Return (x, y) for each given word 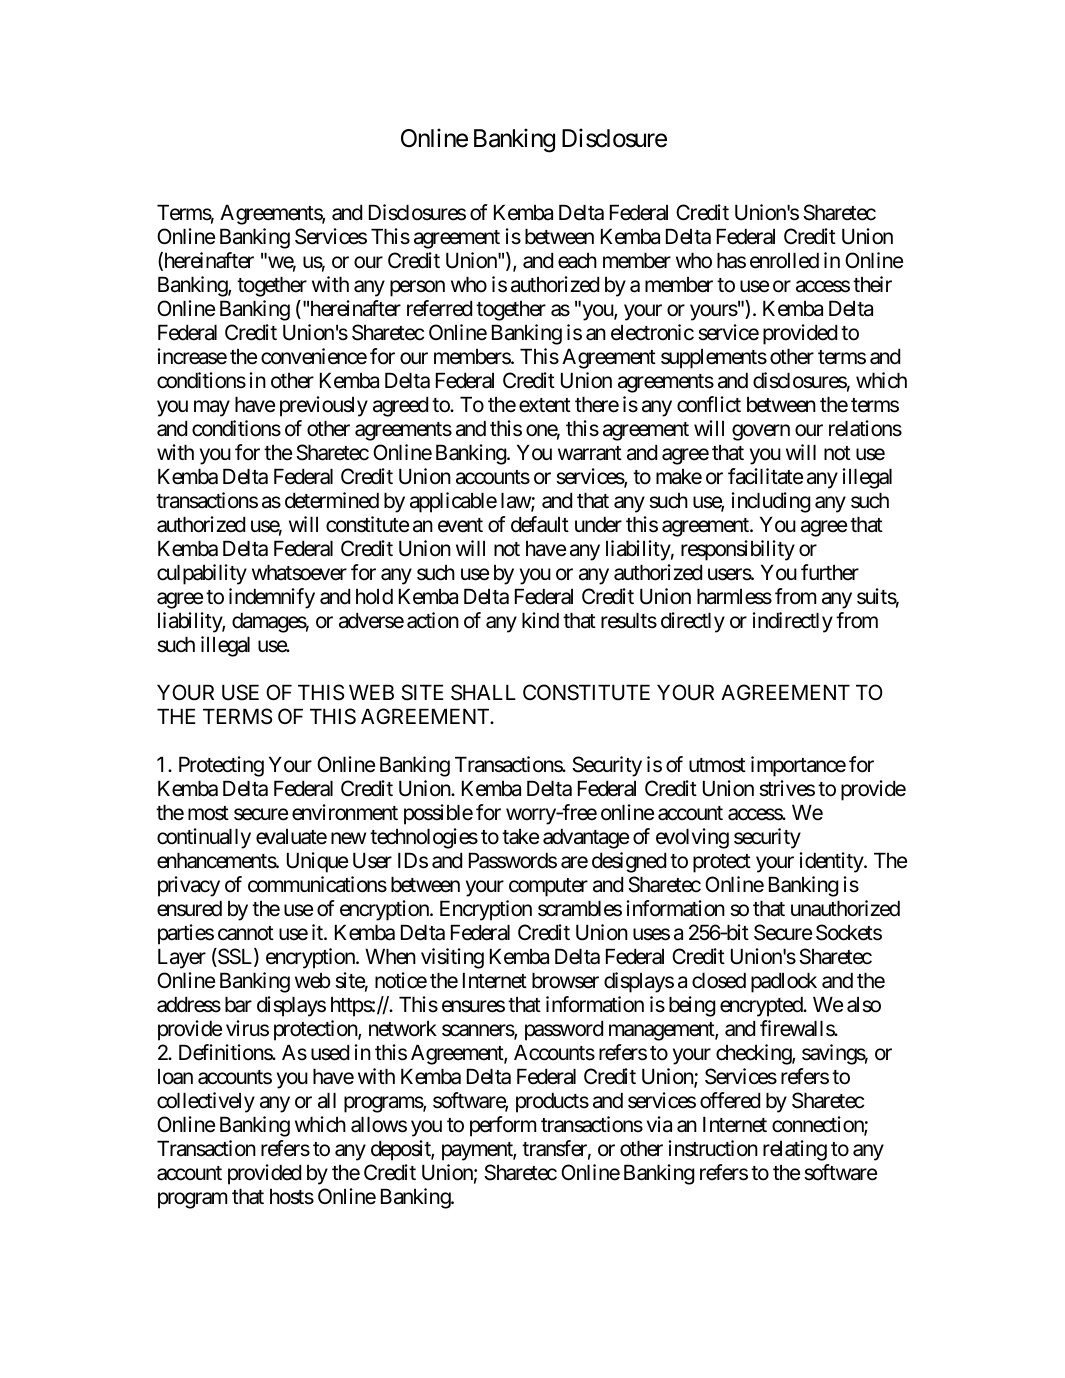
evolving (692, 838)
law (516, 501)
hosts (292, 1197)
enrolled (784, 260)
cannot (246, 933)
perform (503, 1126)
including (771, 502)
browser (565, 980)
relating (795, 1150)
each (577, 261)
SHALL (483, 692)
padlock (784, 982)
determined (332, 500)
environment (345, 812)
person (417, 288)
